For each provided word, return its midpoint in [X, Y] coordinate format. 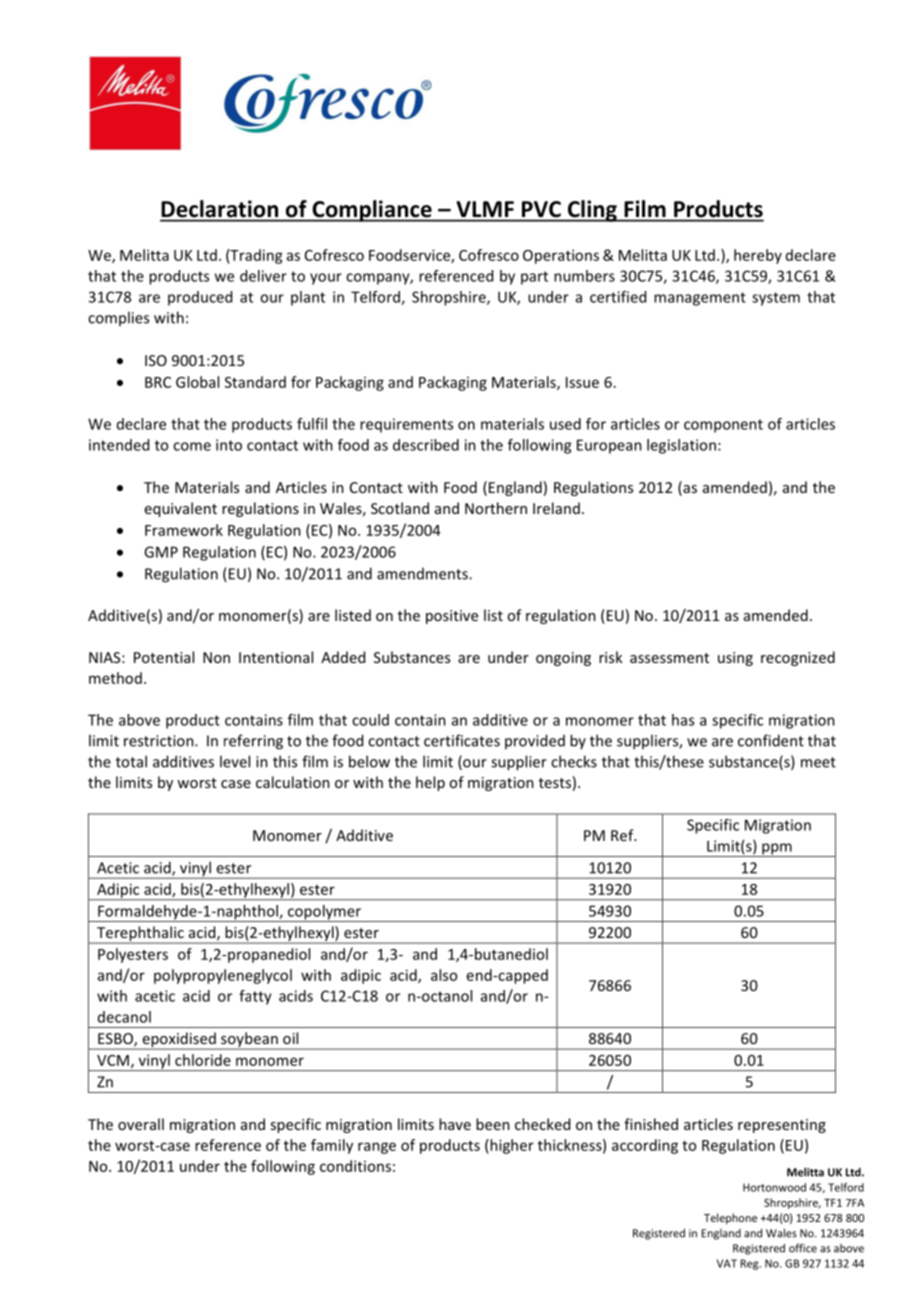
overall [141, 1124]
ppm [777, 850]
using [735, 659]
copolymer [324, 913]
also [444, 975]
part [534, 278]
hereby [758, 256]
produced [200, 298]
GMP [161, 552]
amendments [423, 574]
